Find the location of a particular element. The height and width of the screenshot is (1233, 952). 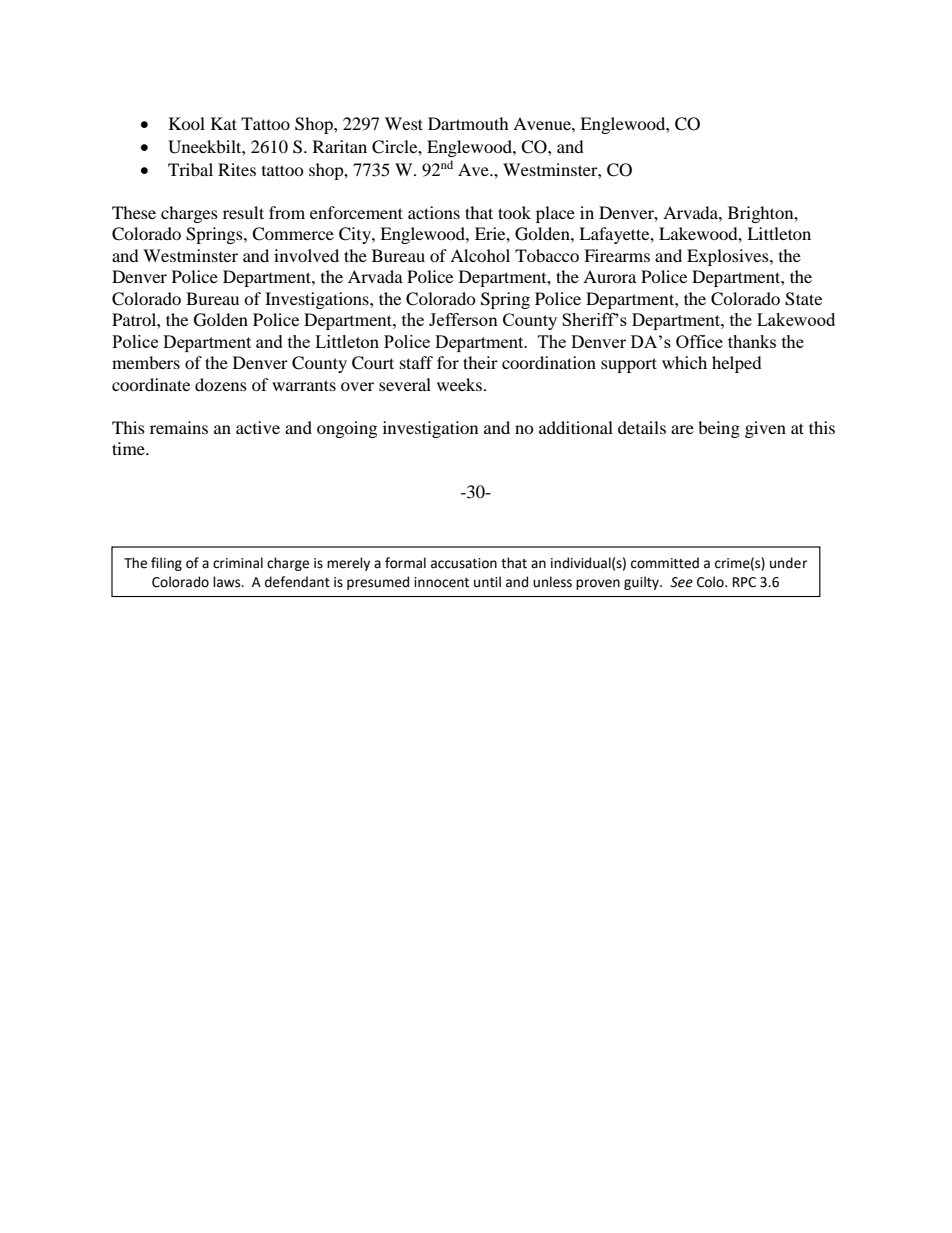

Alcohol is located at coordinates (480, 255).
